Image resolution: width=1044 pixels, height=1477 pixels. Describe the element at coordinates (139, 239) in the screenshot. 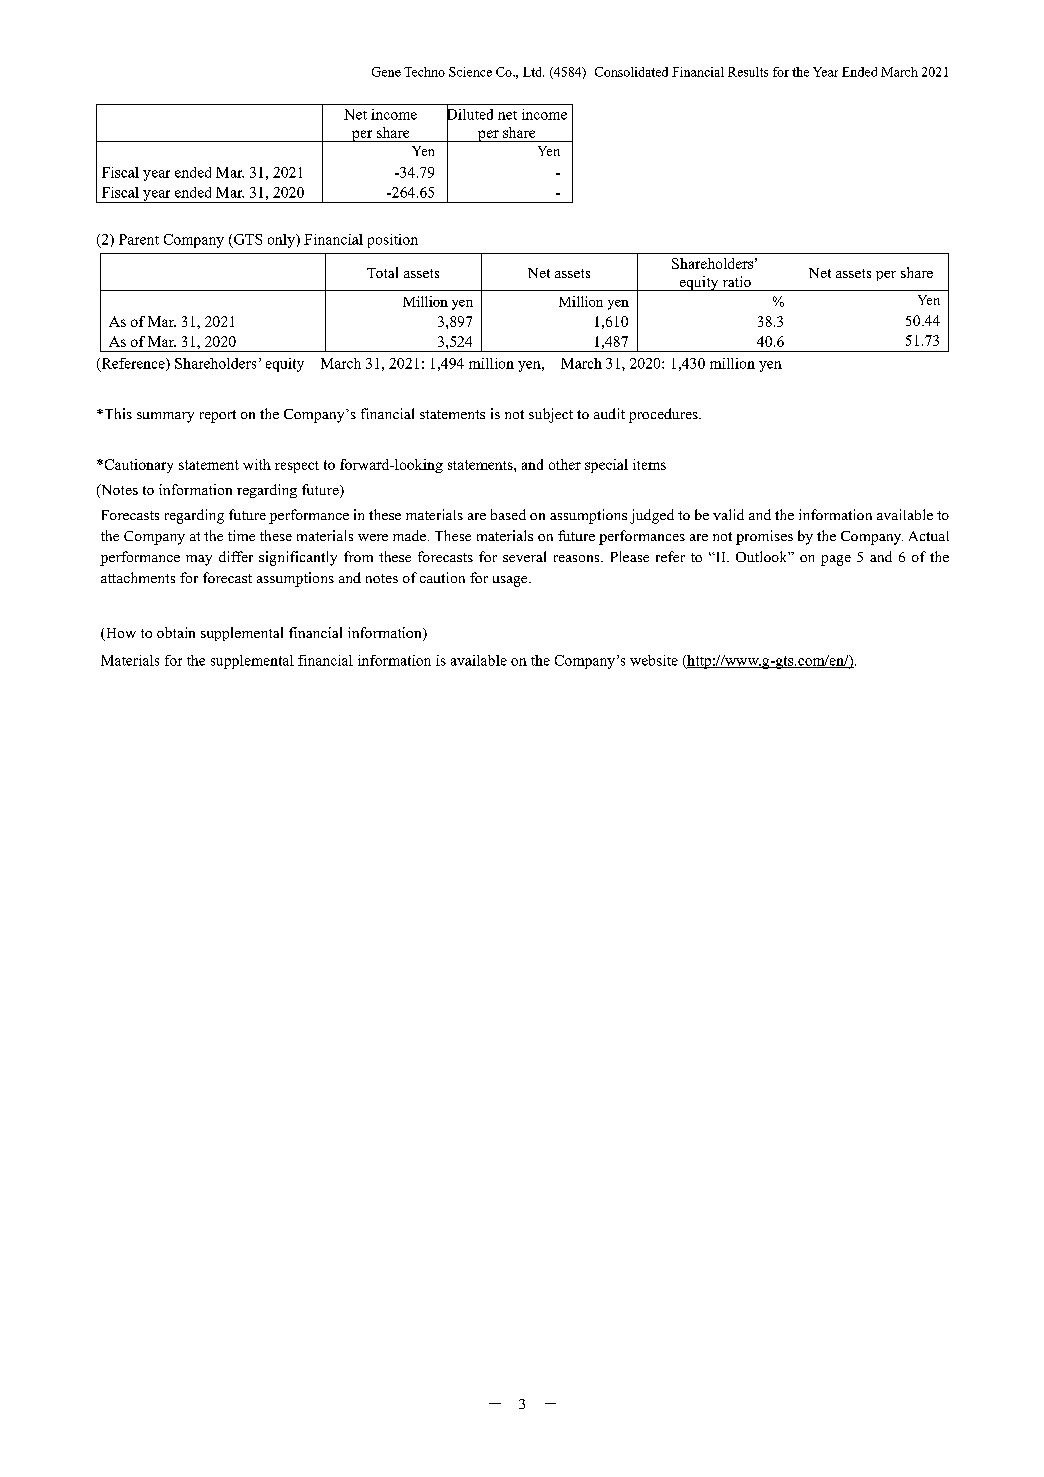

I see `Parent` at that location.
